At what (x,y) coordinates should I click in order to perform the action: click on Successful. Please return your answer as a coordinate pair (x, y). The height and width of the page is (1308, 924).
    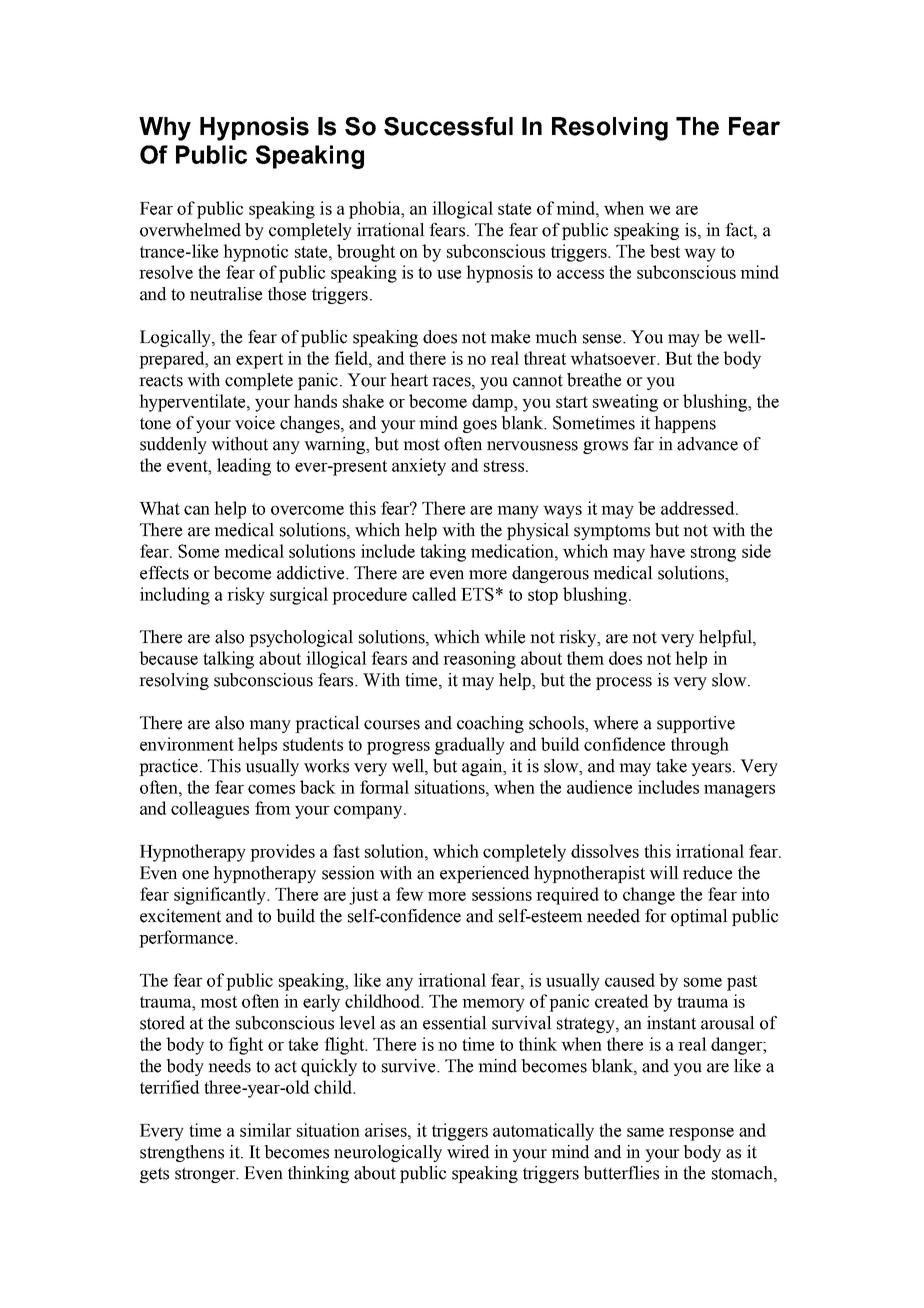
    Looking at the image, I should click on (448, 126).
